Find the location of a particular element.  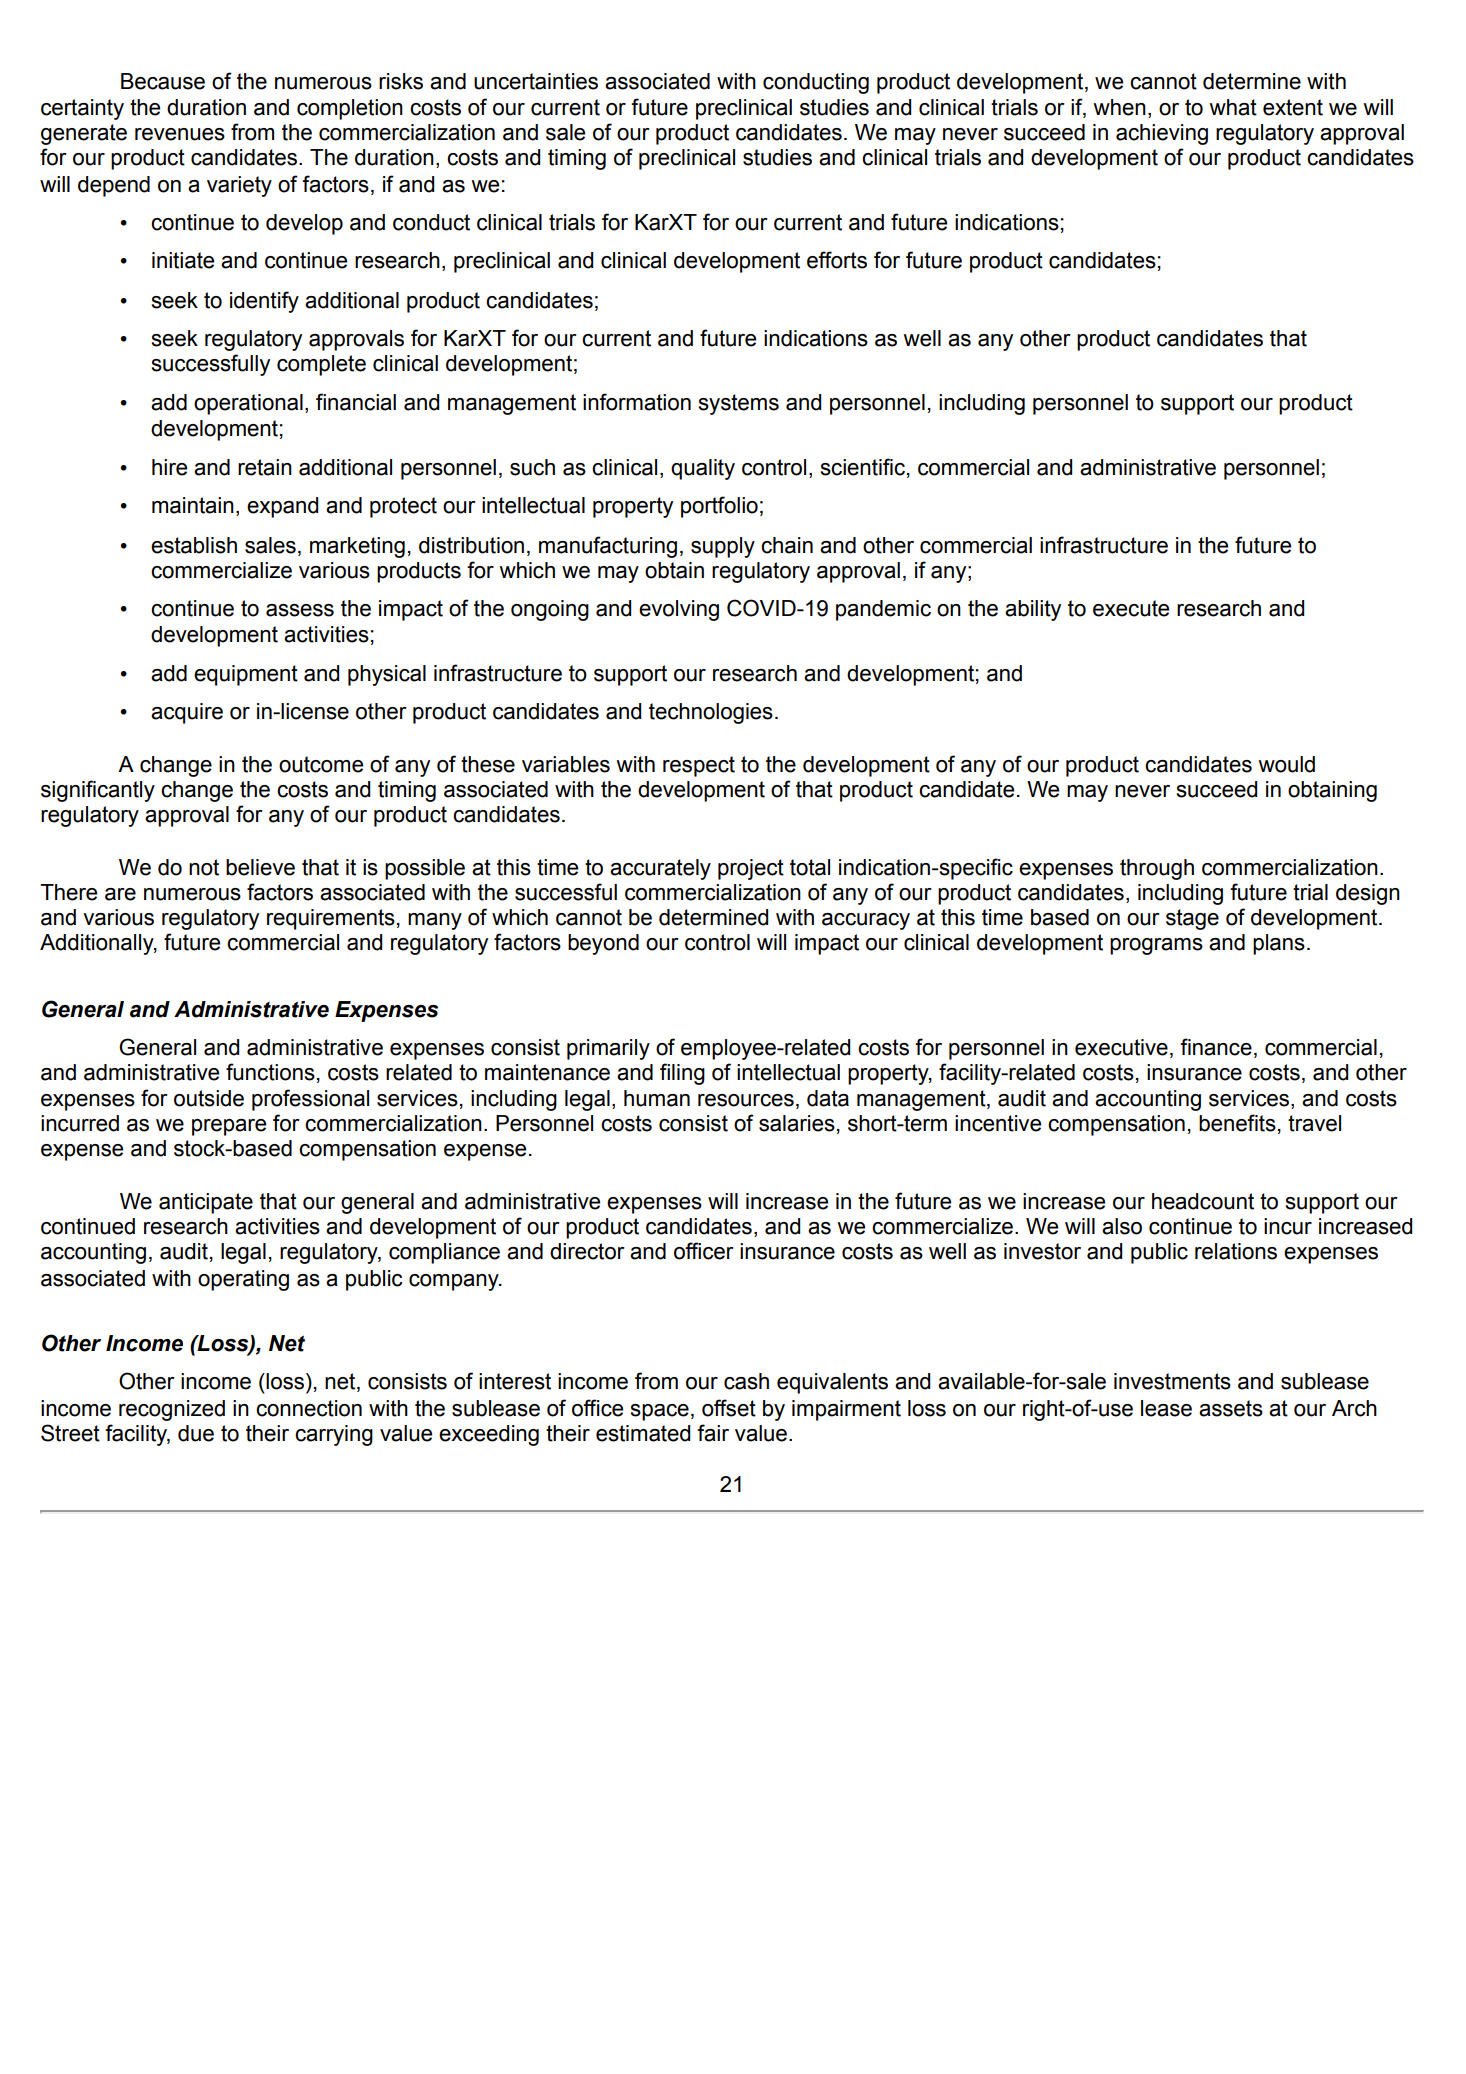

outside is located at coordinates (209, 1098).
